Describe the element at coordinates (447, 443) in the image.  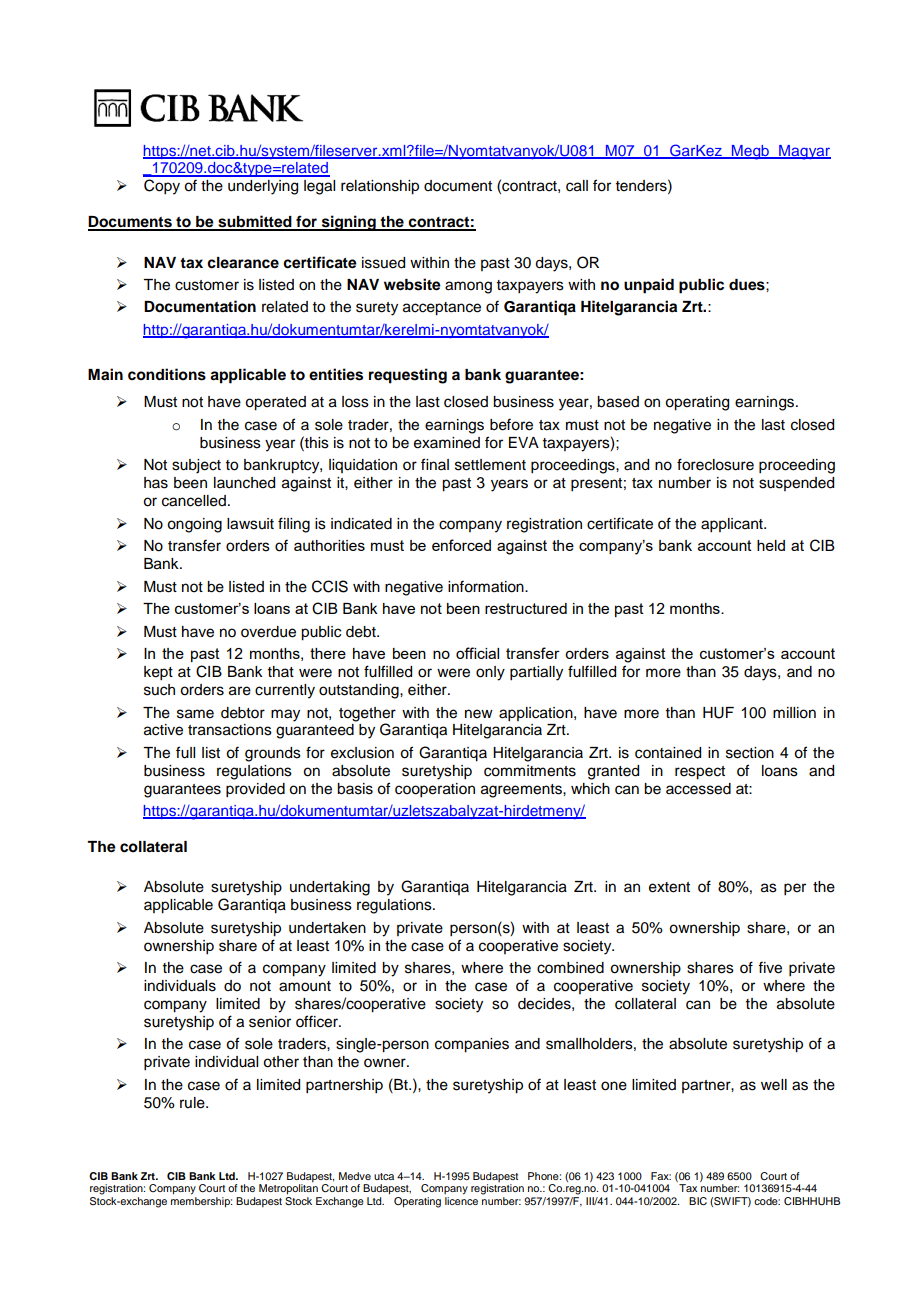
I see `examined` at that location.
